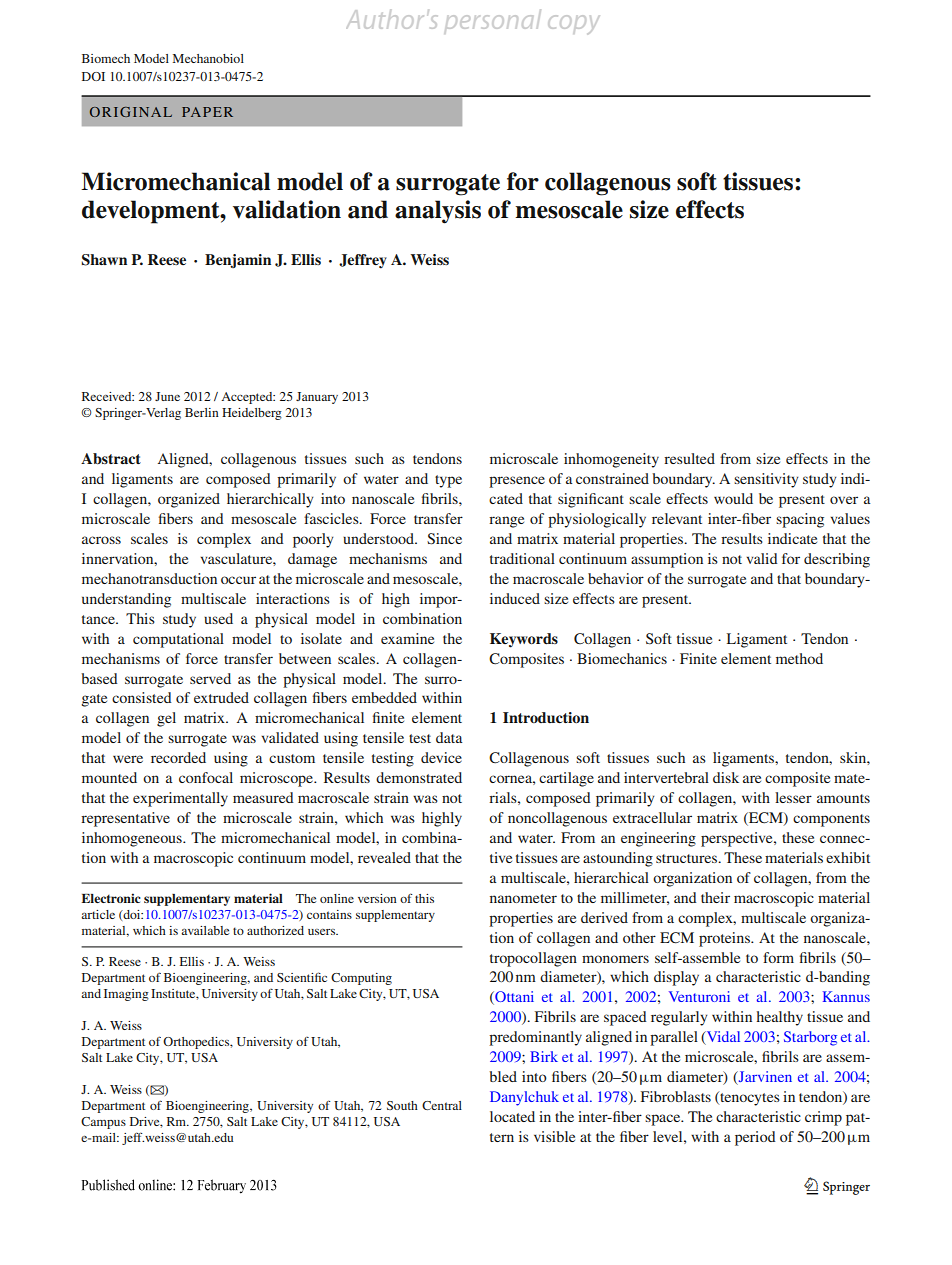 This screenshot has width=952, height=1265. Describe the element at coordinates (444, 539) in the screenshot. I see `Since` at that location.
